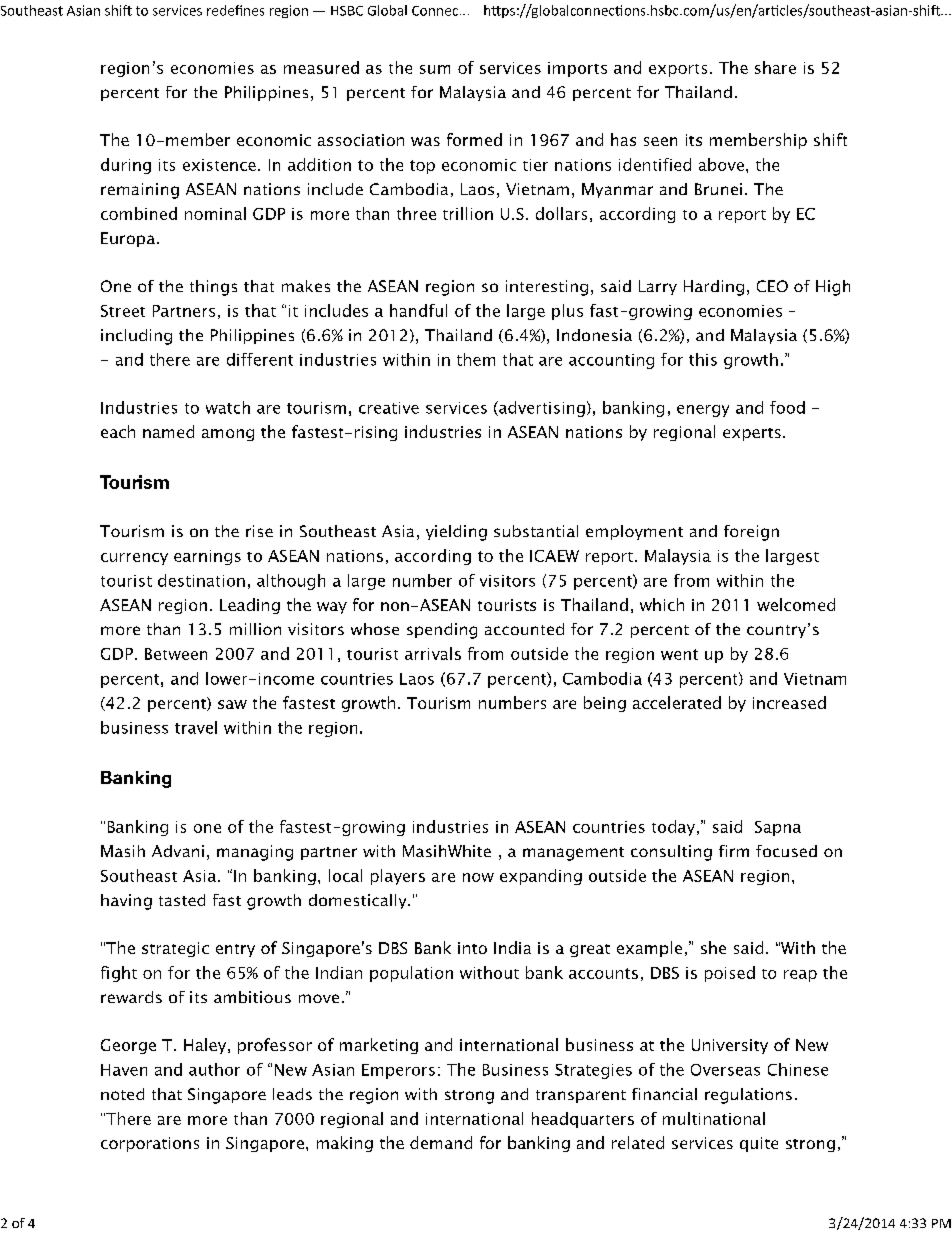  Describe the element at coordinates (418, 310) in the screenshot. I see `handful` at that location.
